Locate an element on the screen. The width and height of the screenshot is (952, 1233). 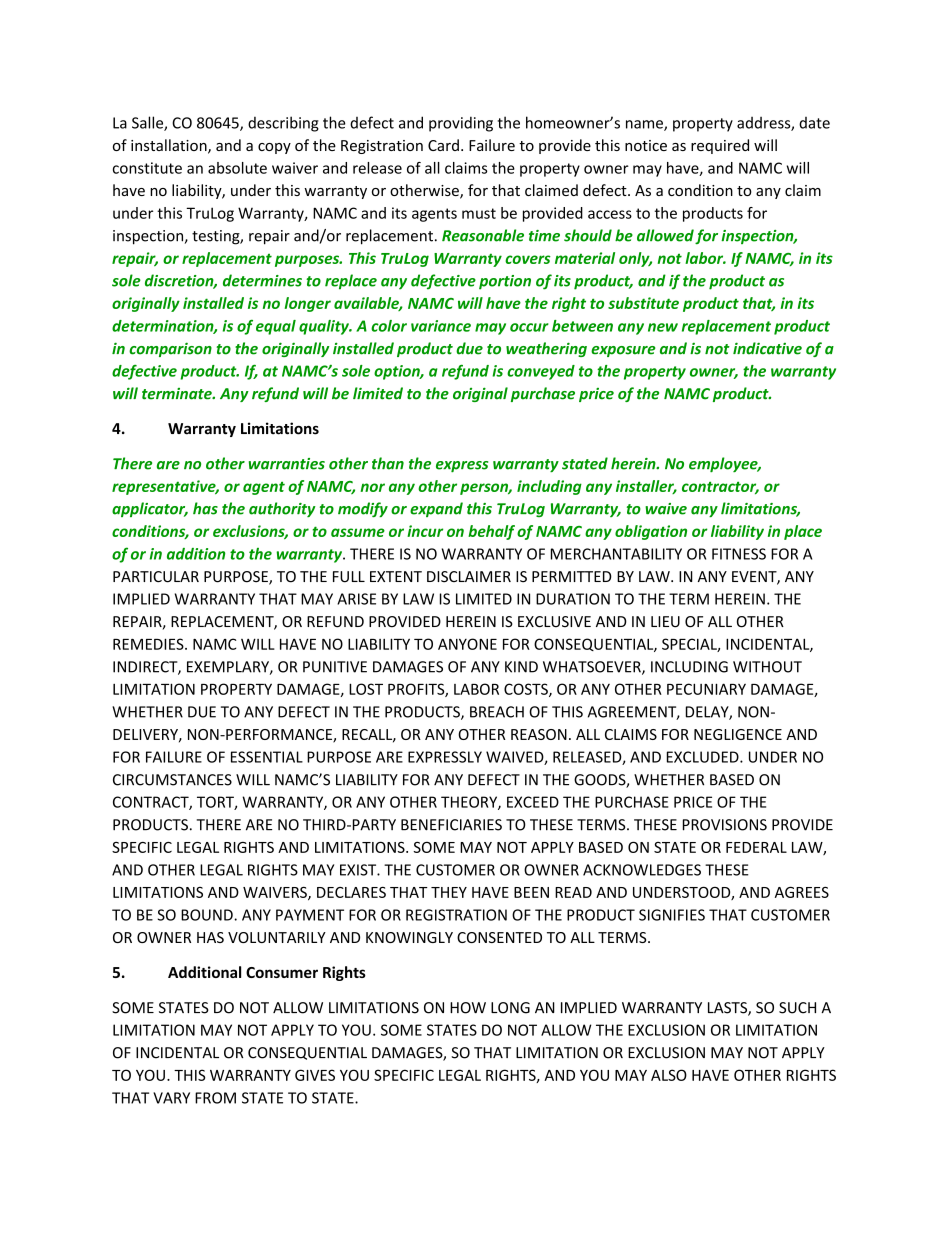
absolute is located at coordinates (237, 168).
